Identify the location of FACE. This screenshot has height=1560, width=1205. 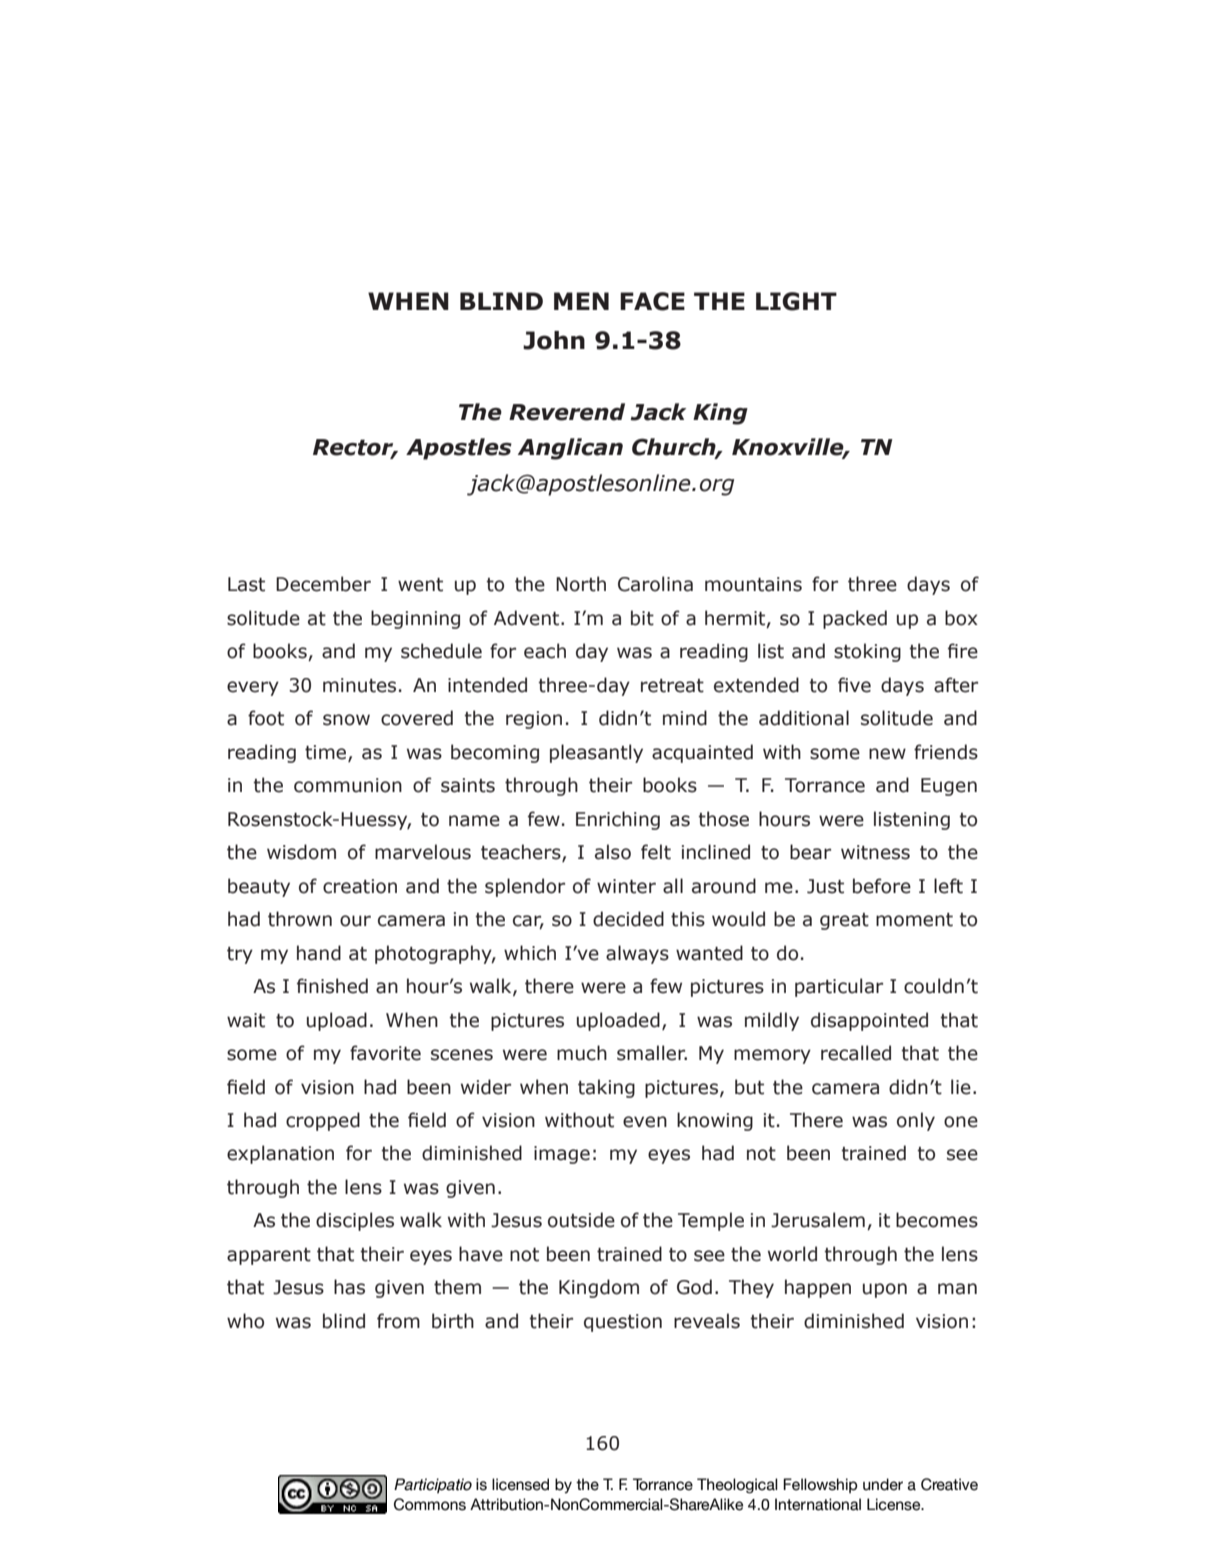
(652, 301).
